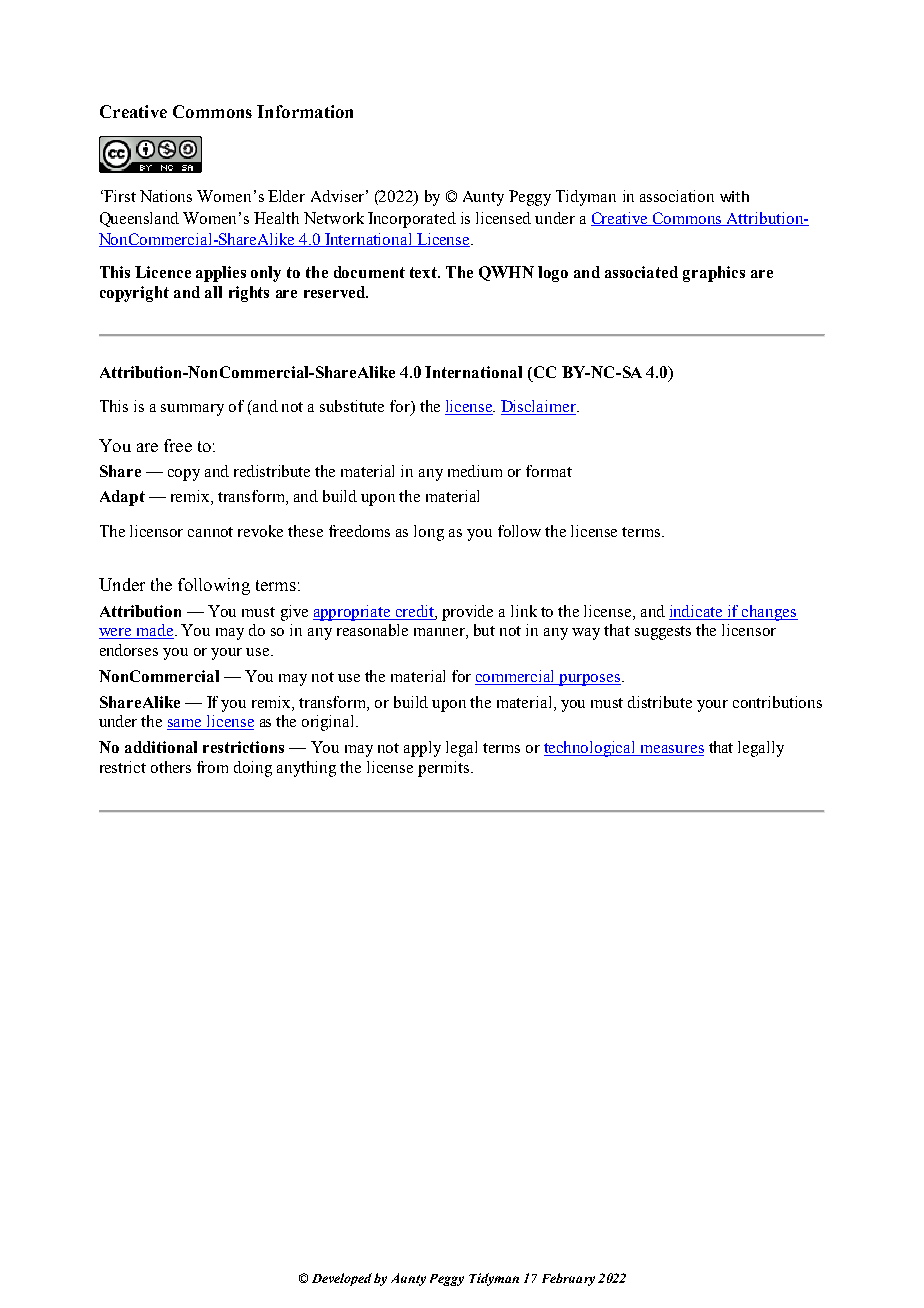 This page has width=924, height=1308. I want to click on Nations, so click(166, 196).
